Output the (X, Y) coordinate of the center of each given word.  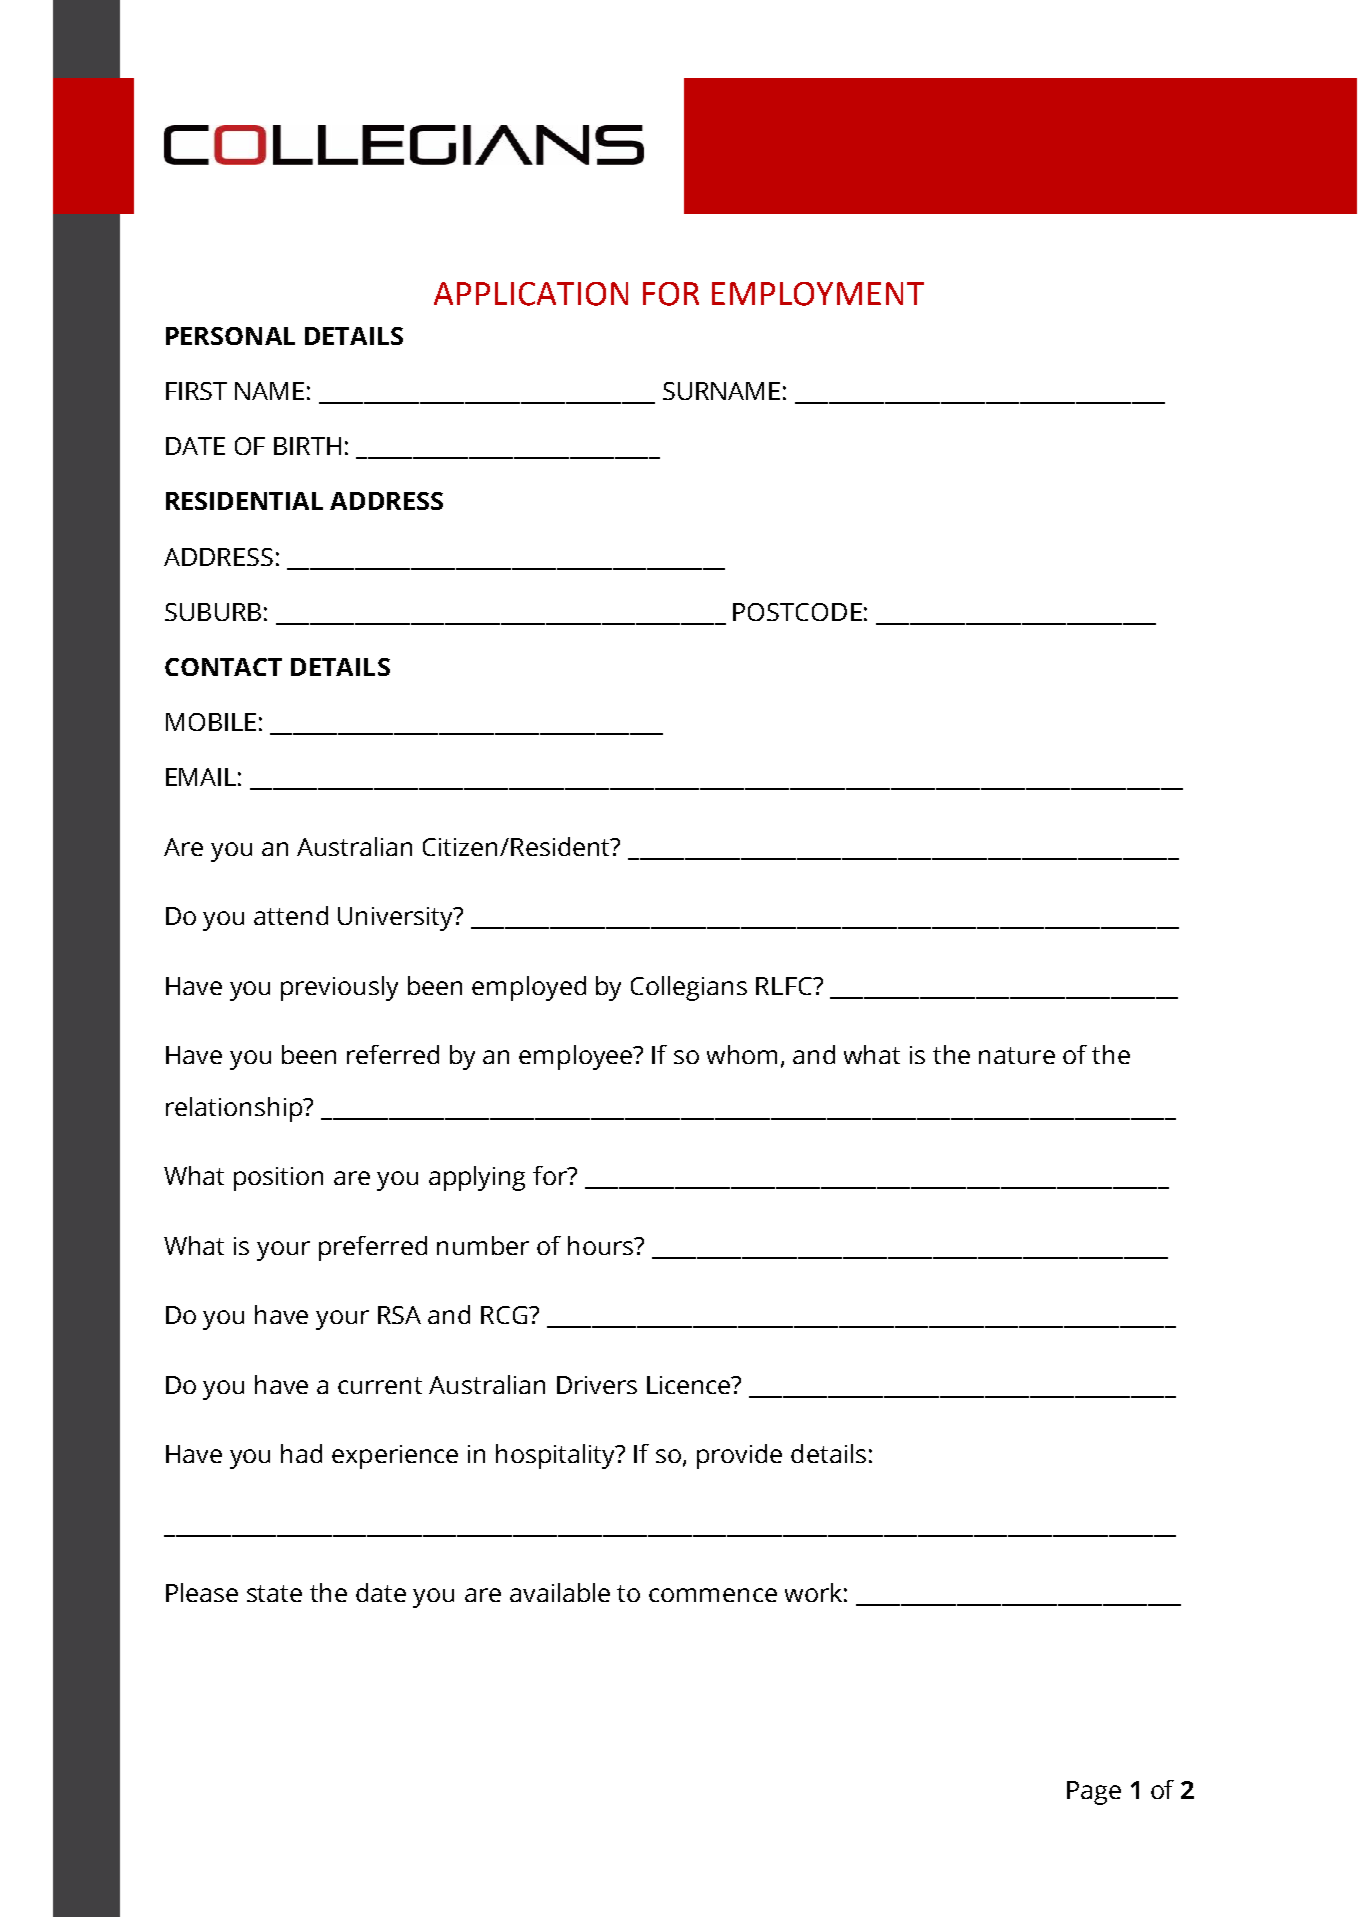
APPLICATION (531, 294)
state (274, 1593)
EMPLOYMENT (818, 294)
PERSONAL (230, 336)
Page (1094, 1793)
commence (713, 1595)
